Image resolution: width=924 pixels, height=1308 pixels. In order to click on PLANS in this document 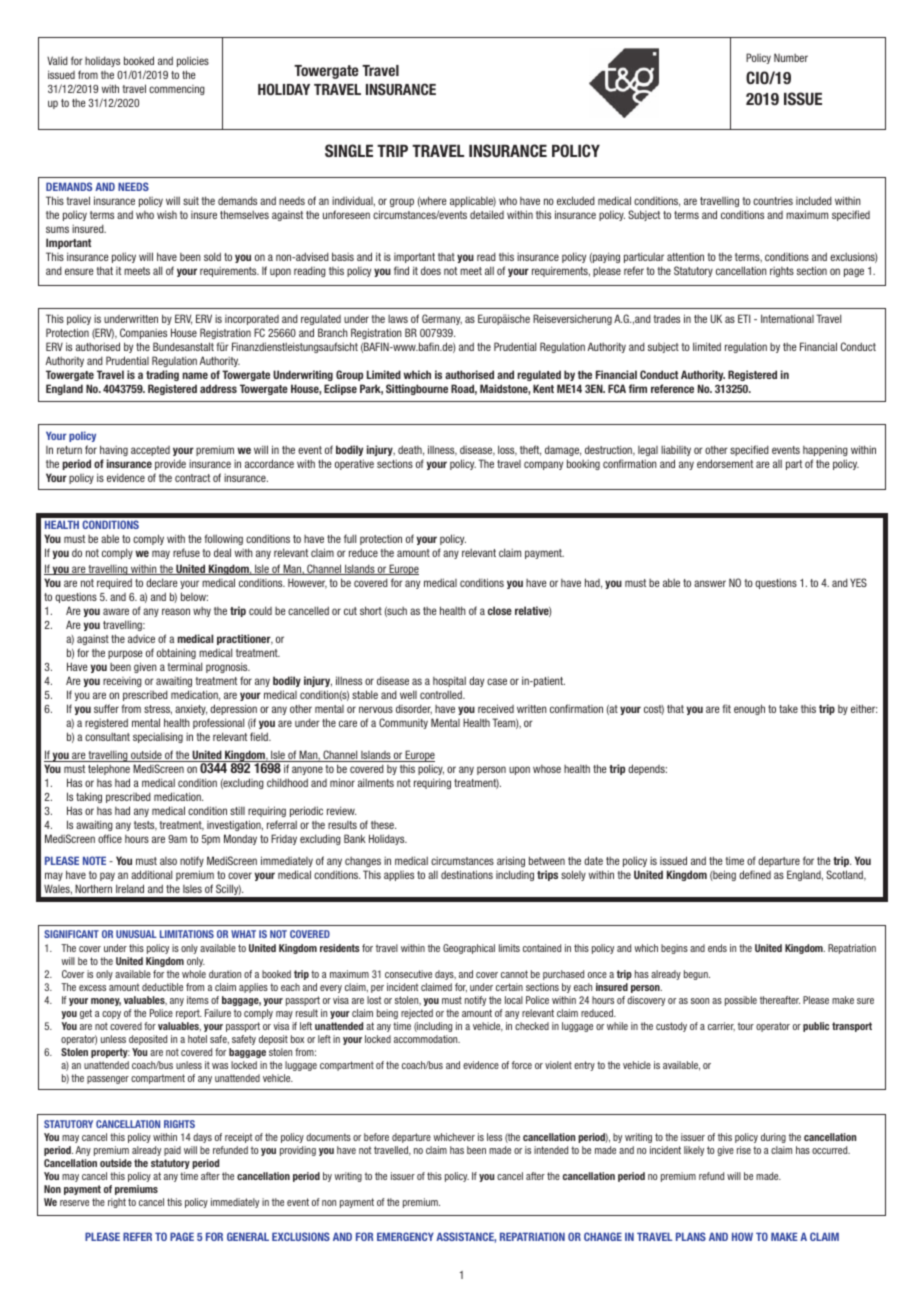, I will do `click(691, 1236)`.
